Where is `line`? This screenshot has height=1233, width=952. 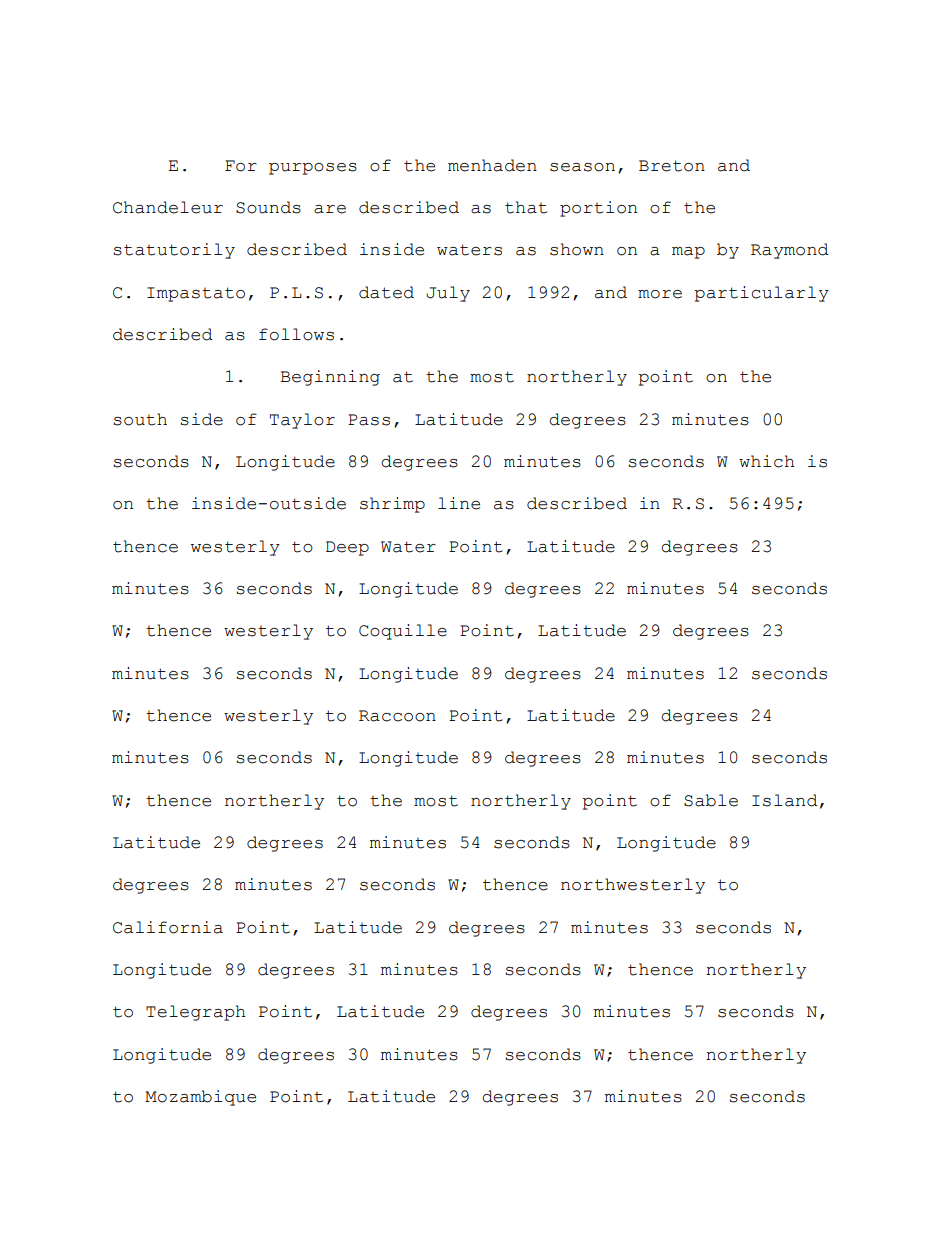
line is located at coordinates (459, 503).
